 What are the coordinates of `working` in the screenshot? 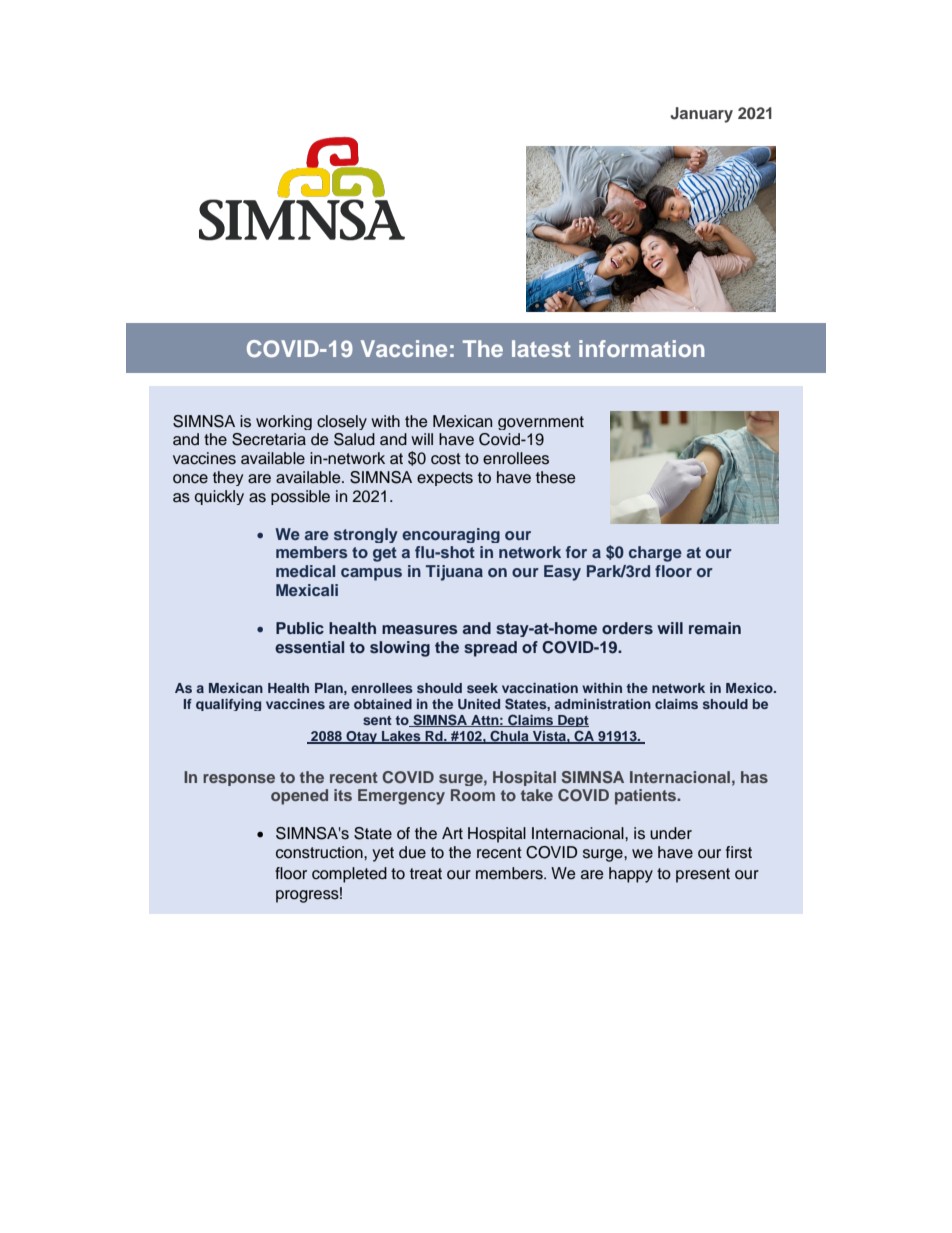 It's located at (284, 422).
